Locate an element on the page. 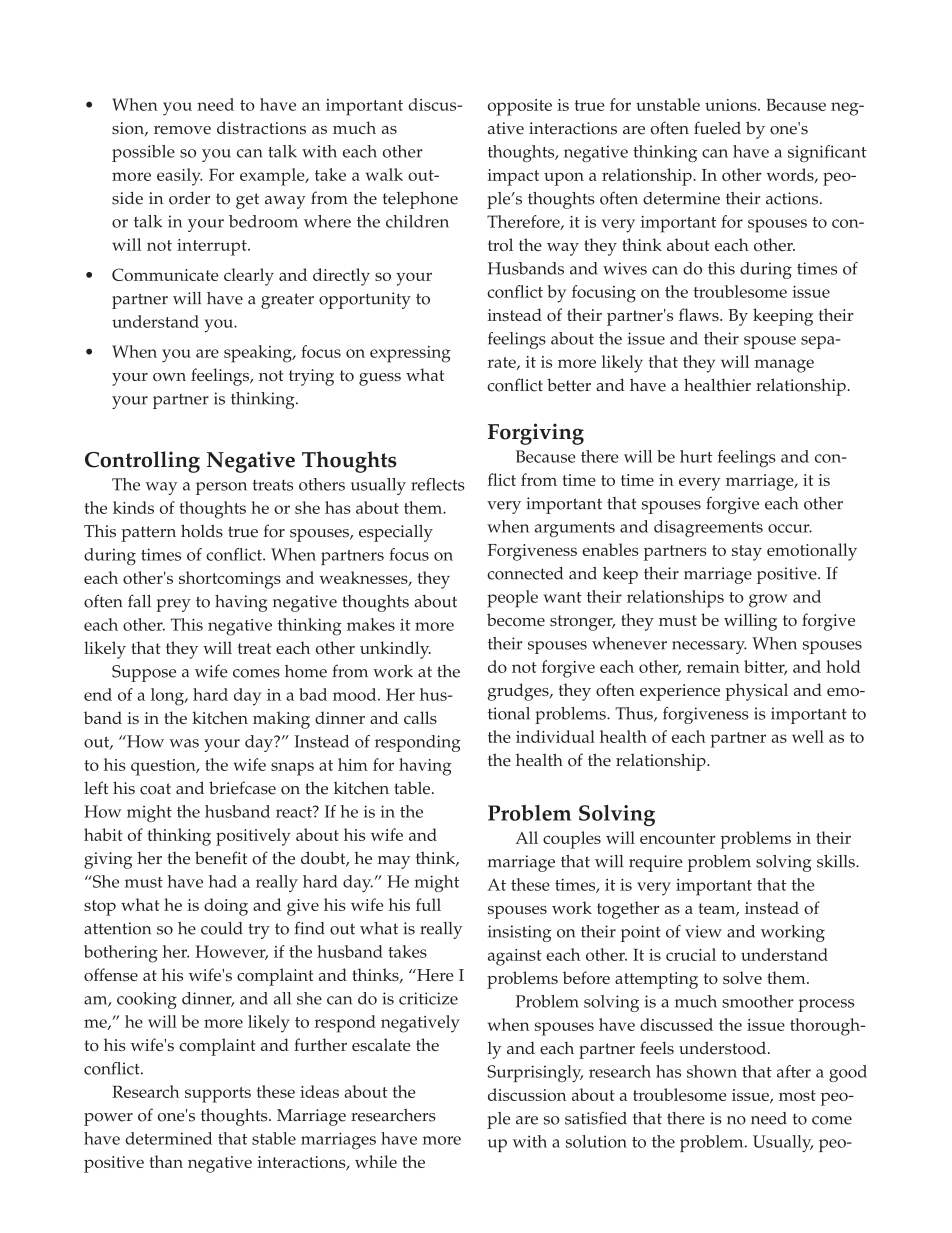 Image resolution: width=952 pixels, height=1233 pixels. skills is located at coordinates (837, 861).
